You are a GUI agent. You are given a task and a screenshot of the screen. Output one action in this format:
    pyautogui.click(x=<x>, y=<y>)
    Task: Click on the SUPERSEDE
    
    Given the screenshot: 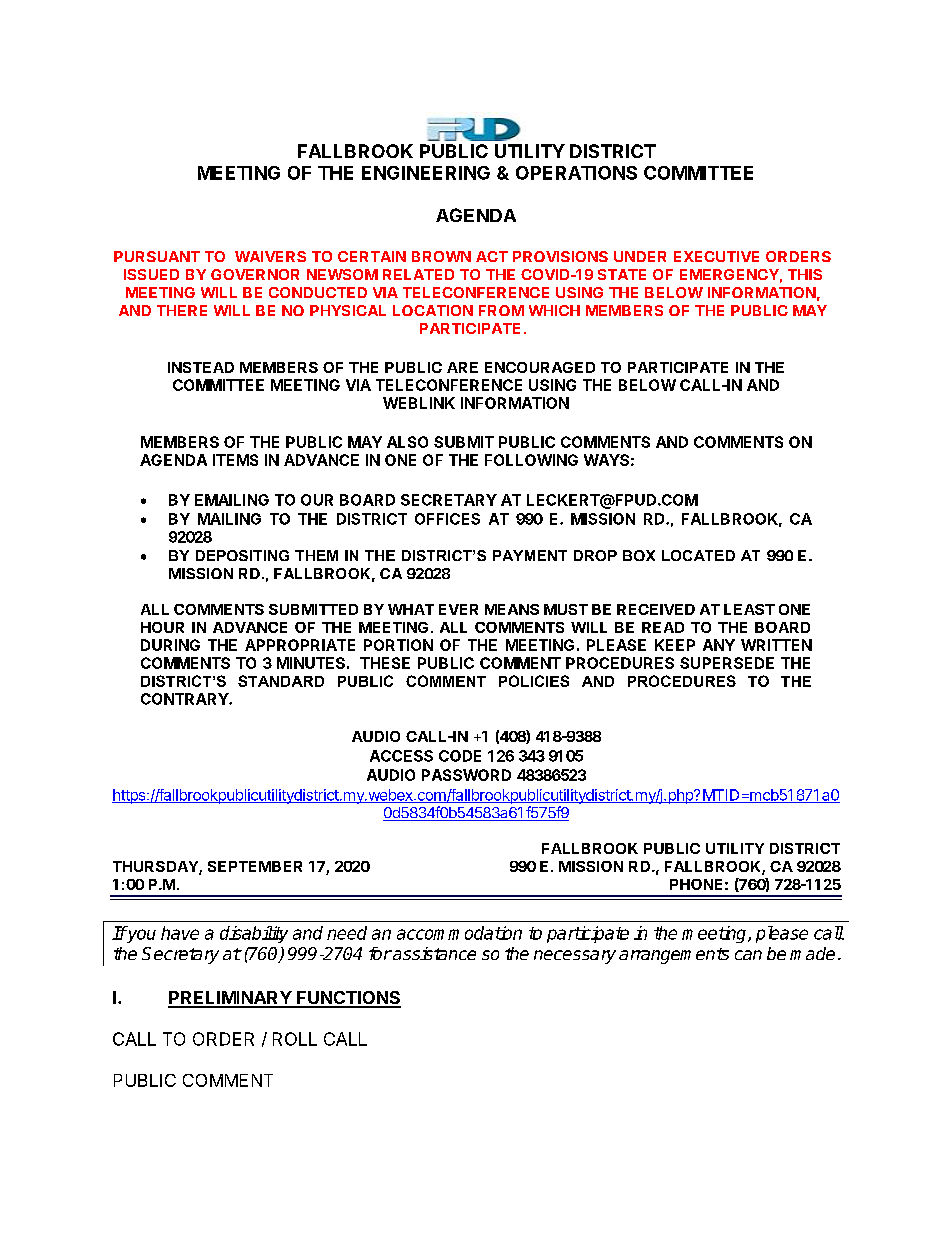 What is the action you would take?
    pyautogui.click(x=727, y=663)
